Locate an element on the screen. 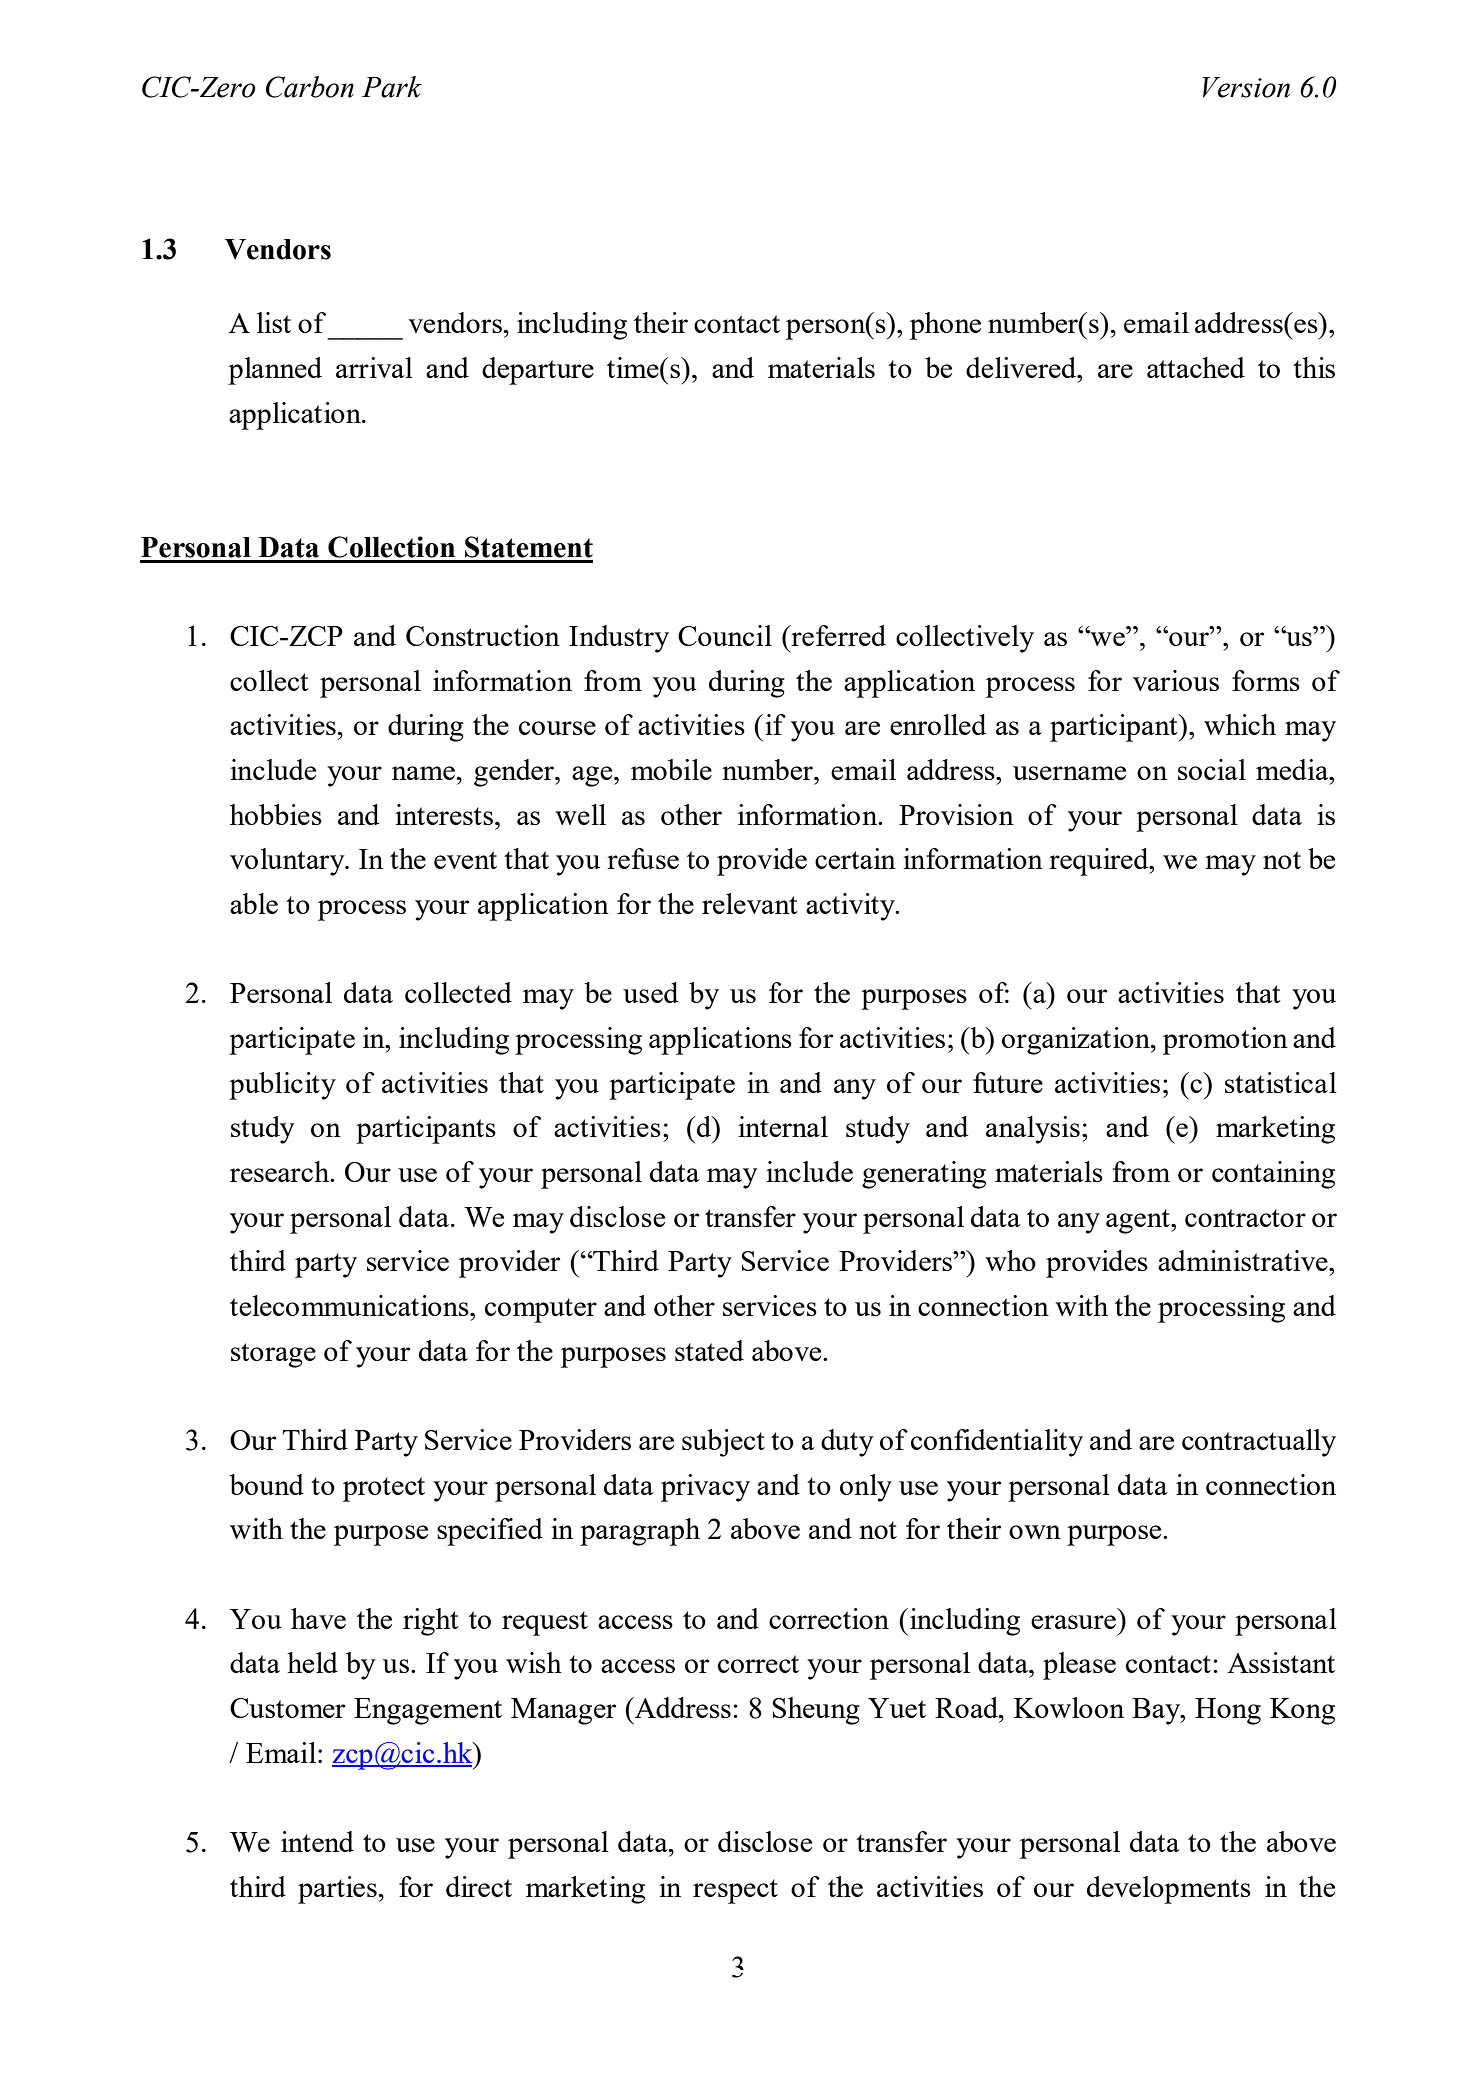 The height and width of the screenshot is (2089, 1477). phone is located at coordinates (945, 326).
